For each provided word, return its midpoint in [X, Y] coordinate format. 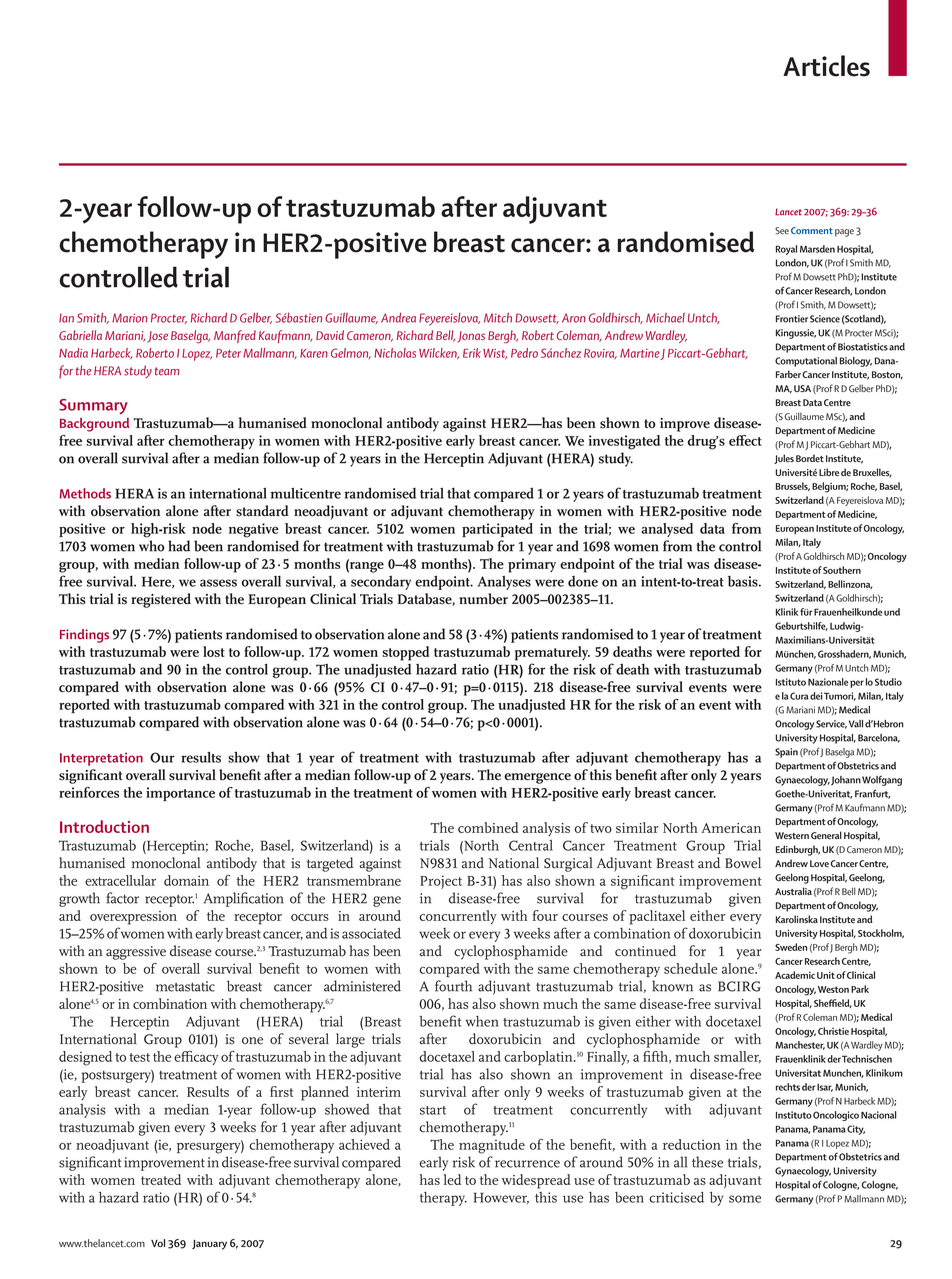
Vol [158, 1243]
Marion [130, 318]
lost [214, 651]
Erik [472, 353]
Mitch [498, 318]
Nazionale [828, 682]
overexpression [133, 918]
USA [802, 388]
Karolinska [797, 919]
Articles [826, 66]
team [166, 371]
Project [441, 882]
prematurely [552, 653]
